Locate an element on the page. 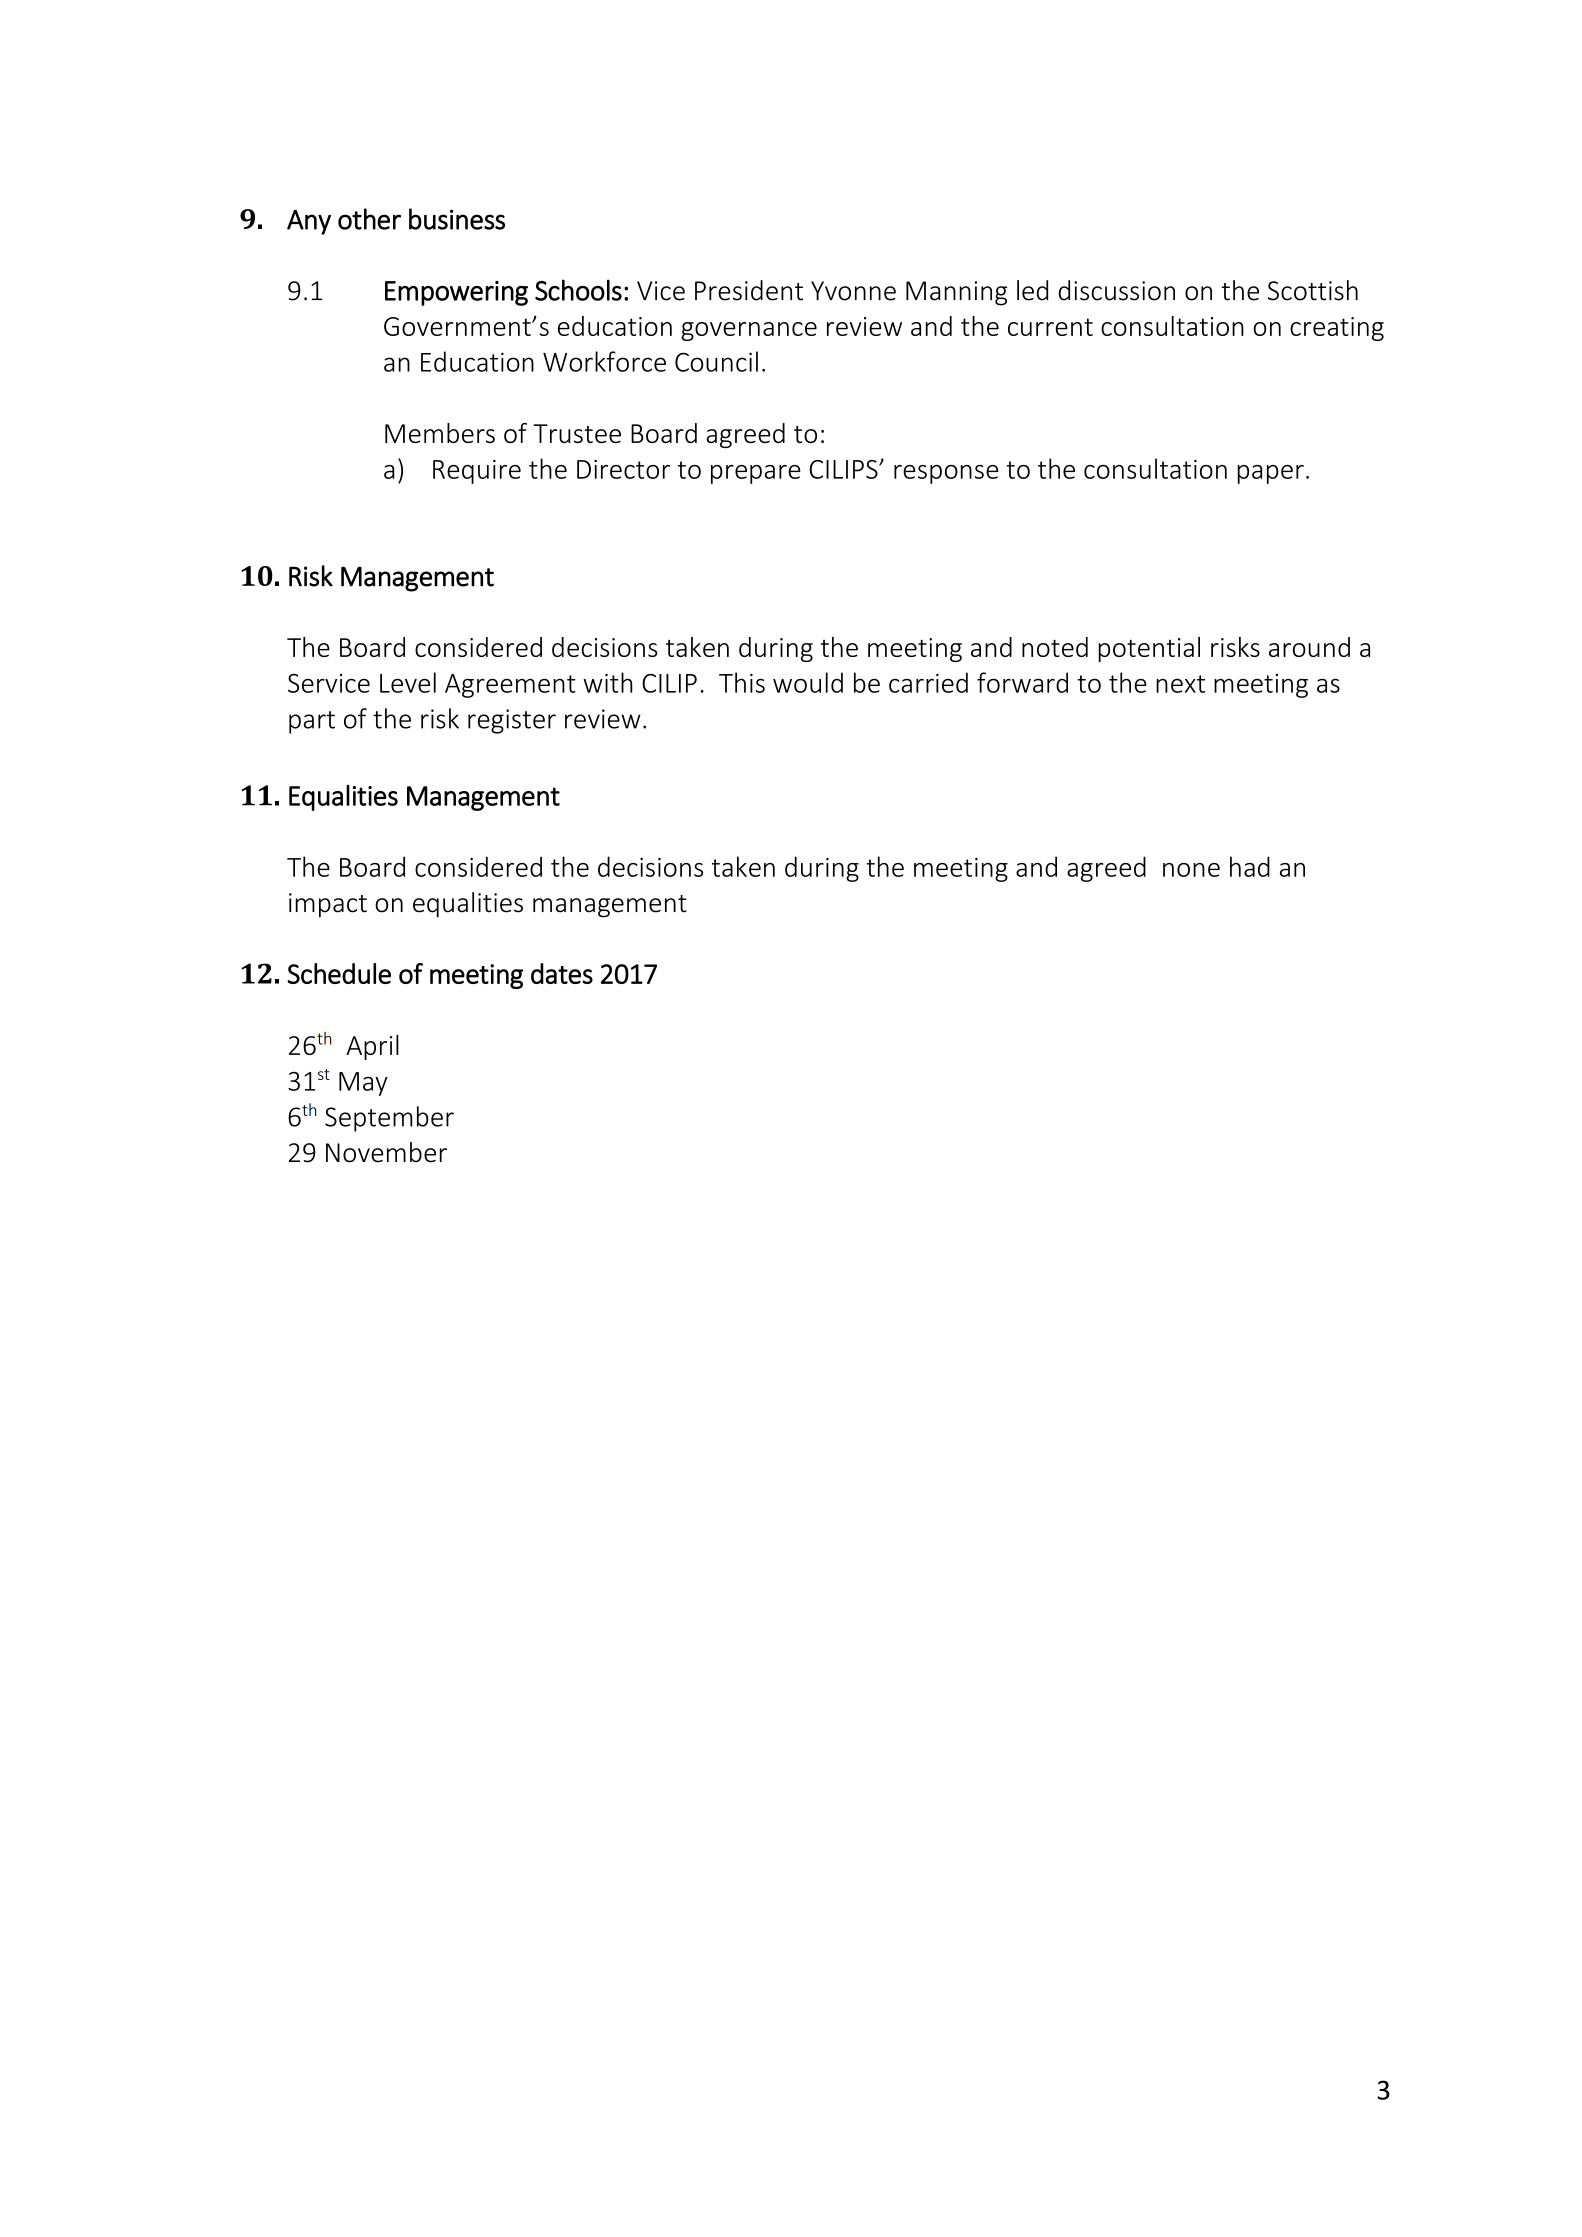  paper is located at coordinates (1271, 474).
